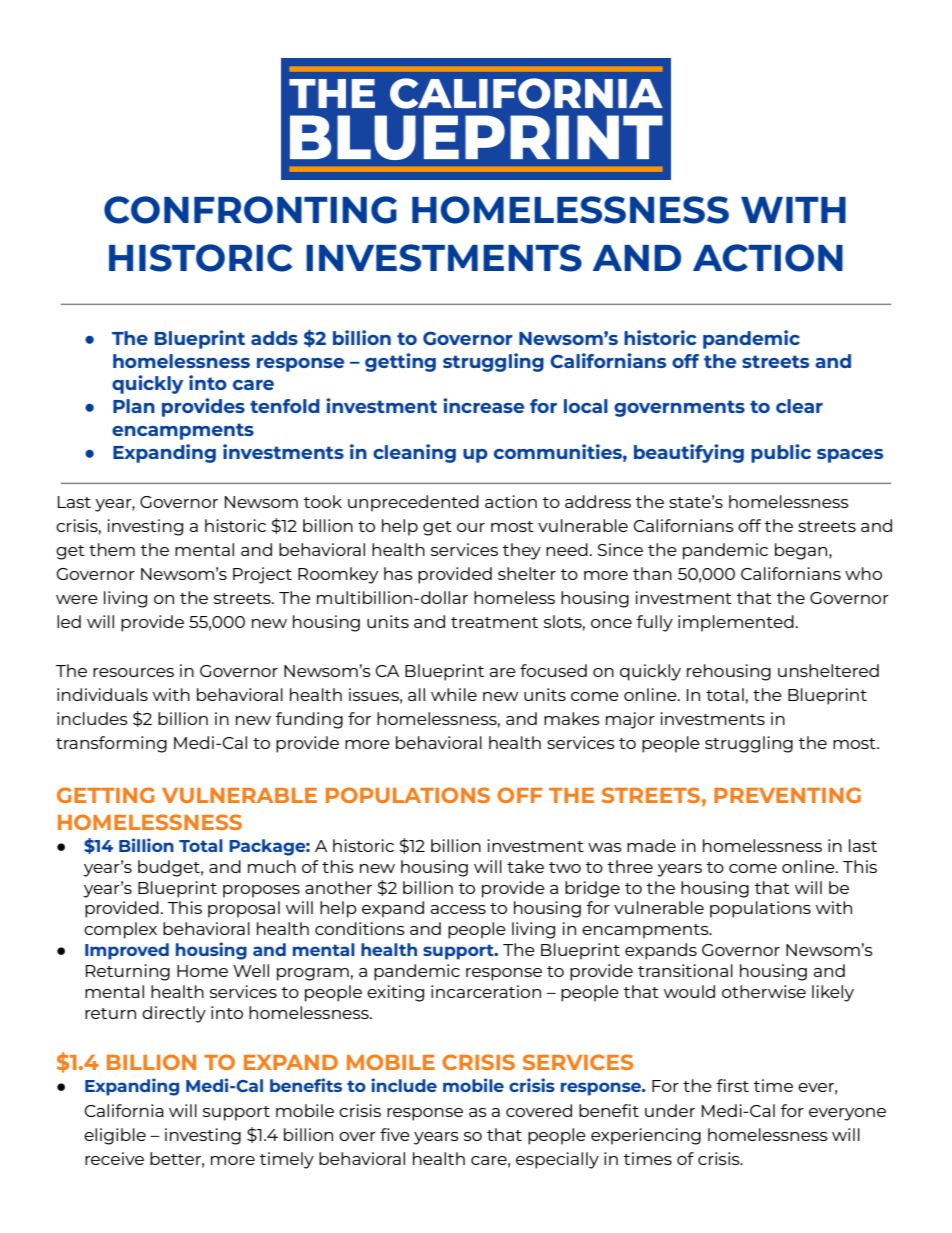  Describe the element at coordinates (115, 1136) in the page. I see `eligible` at that location.
